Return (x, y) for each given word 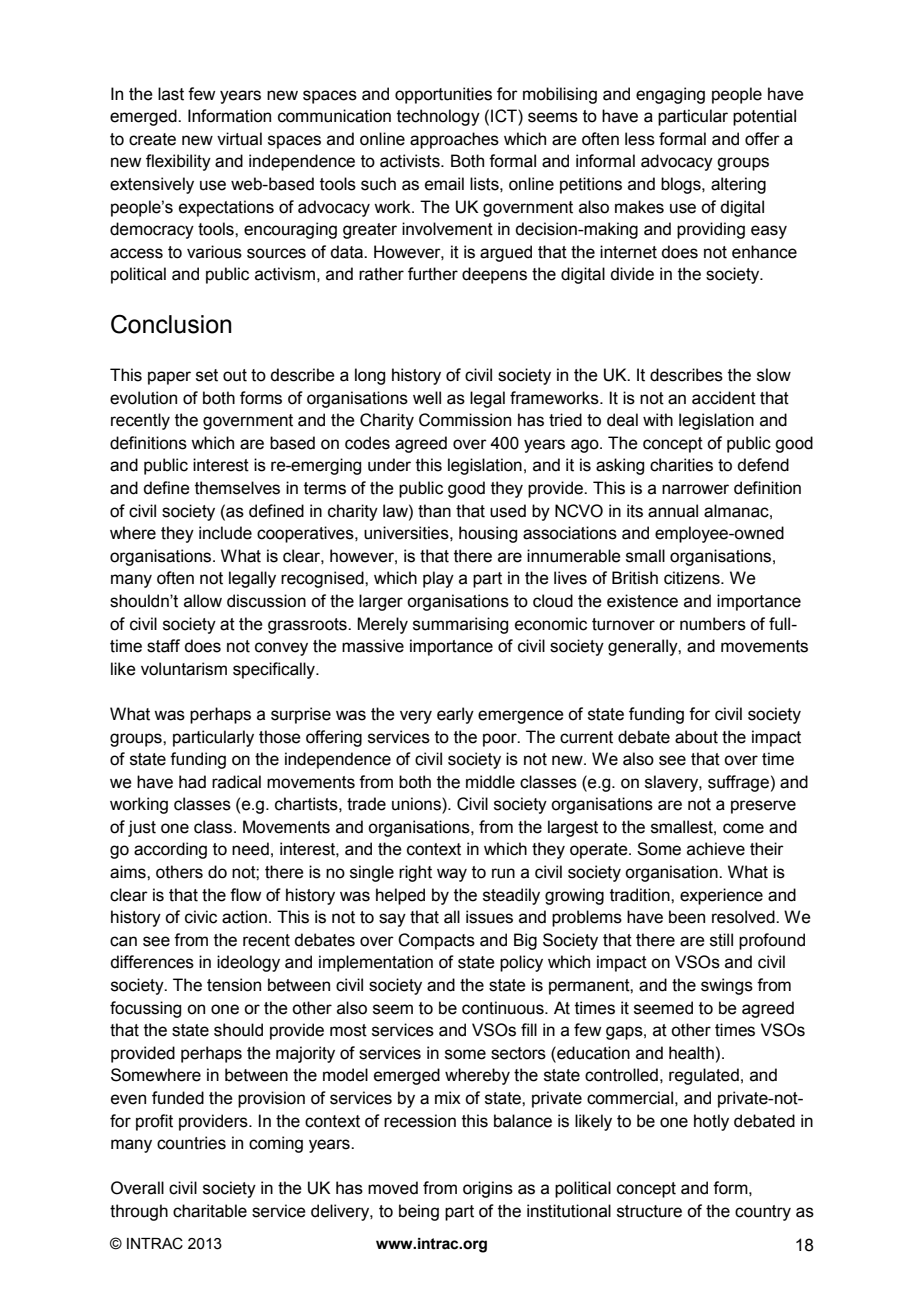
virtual (239, 139)
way (452, 875)
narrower (695, 489)
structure (649, 1211)
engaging (670, 95)
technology (438, 117)
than (434, 511)
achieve (716, 849)
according (170, 850)
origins (488, 1189)
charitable (210, 1211)
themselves (237, 488)
